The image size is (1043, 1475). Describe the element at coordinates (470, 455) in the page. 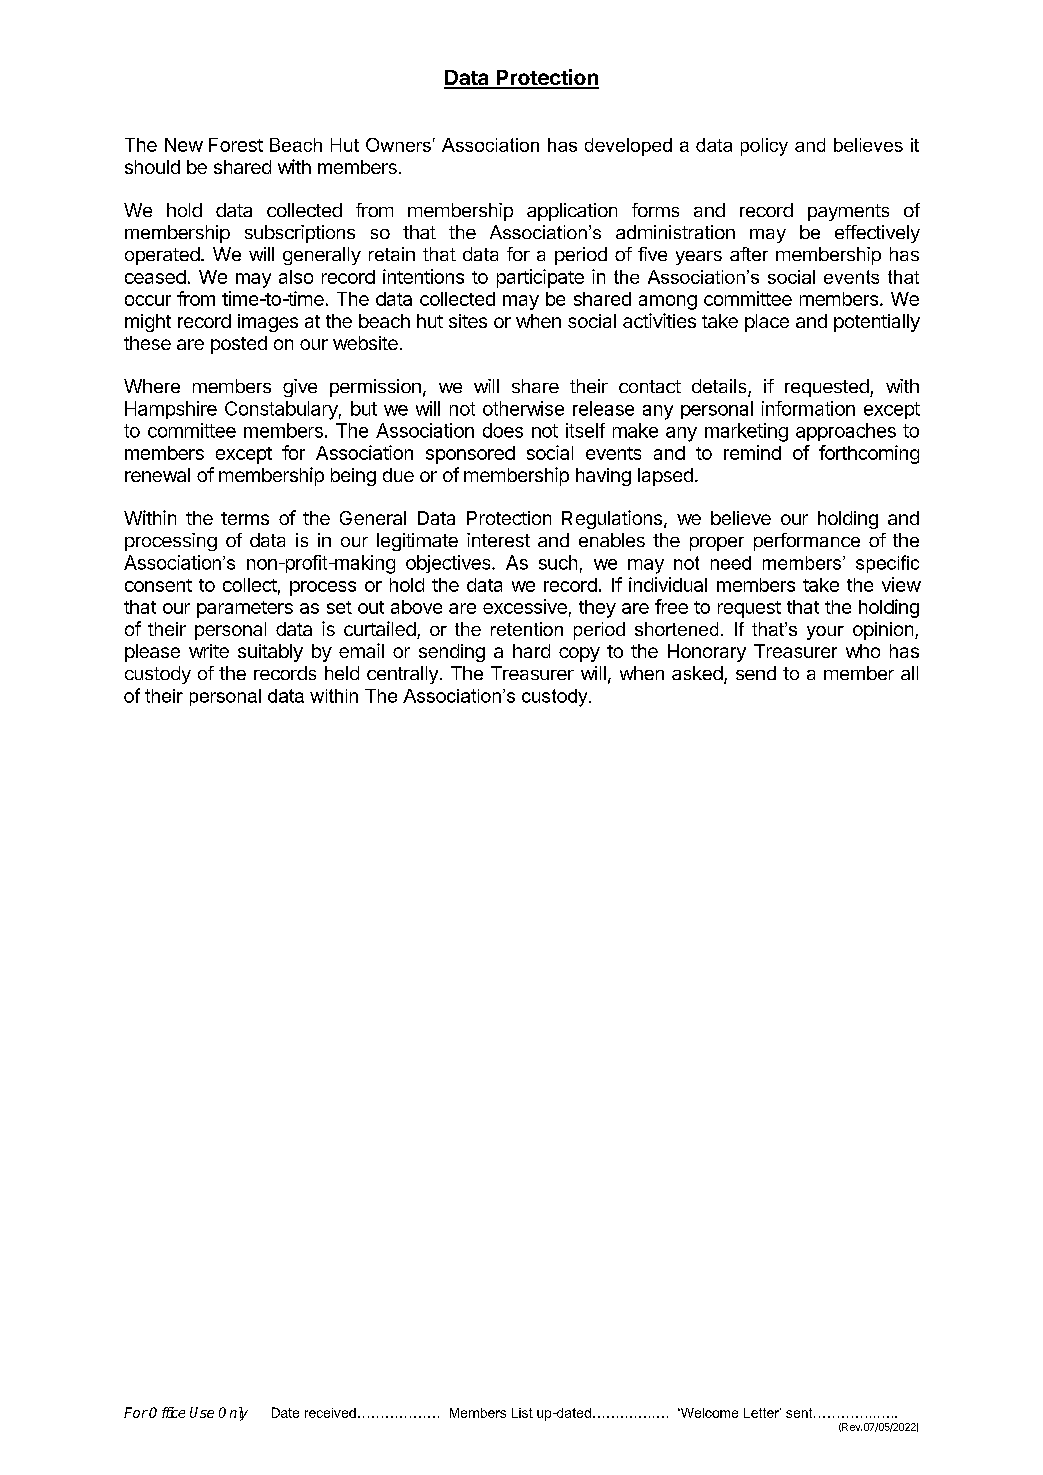

I see `sponsored` at that location.
